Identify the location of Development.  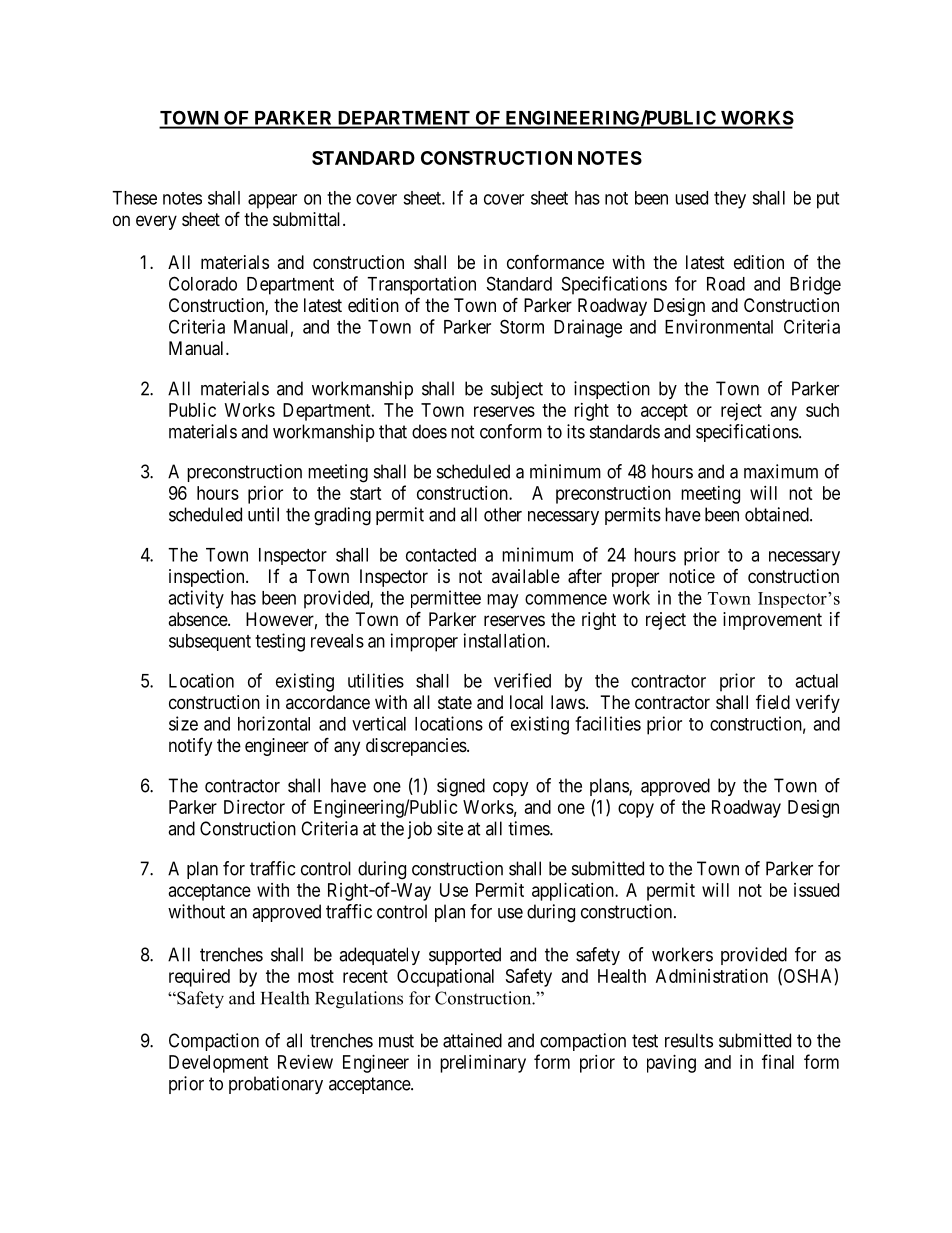
(219, 1064).
